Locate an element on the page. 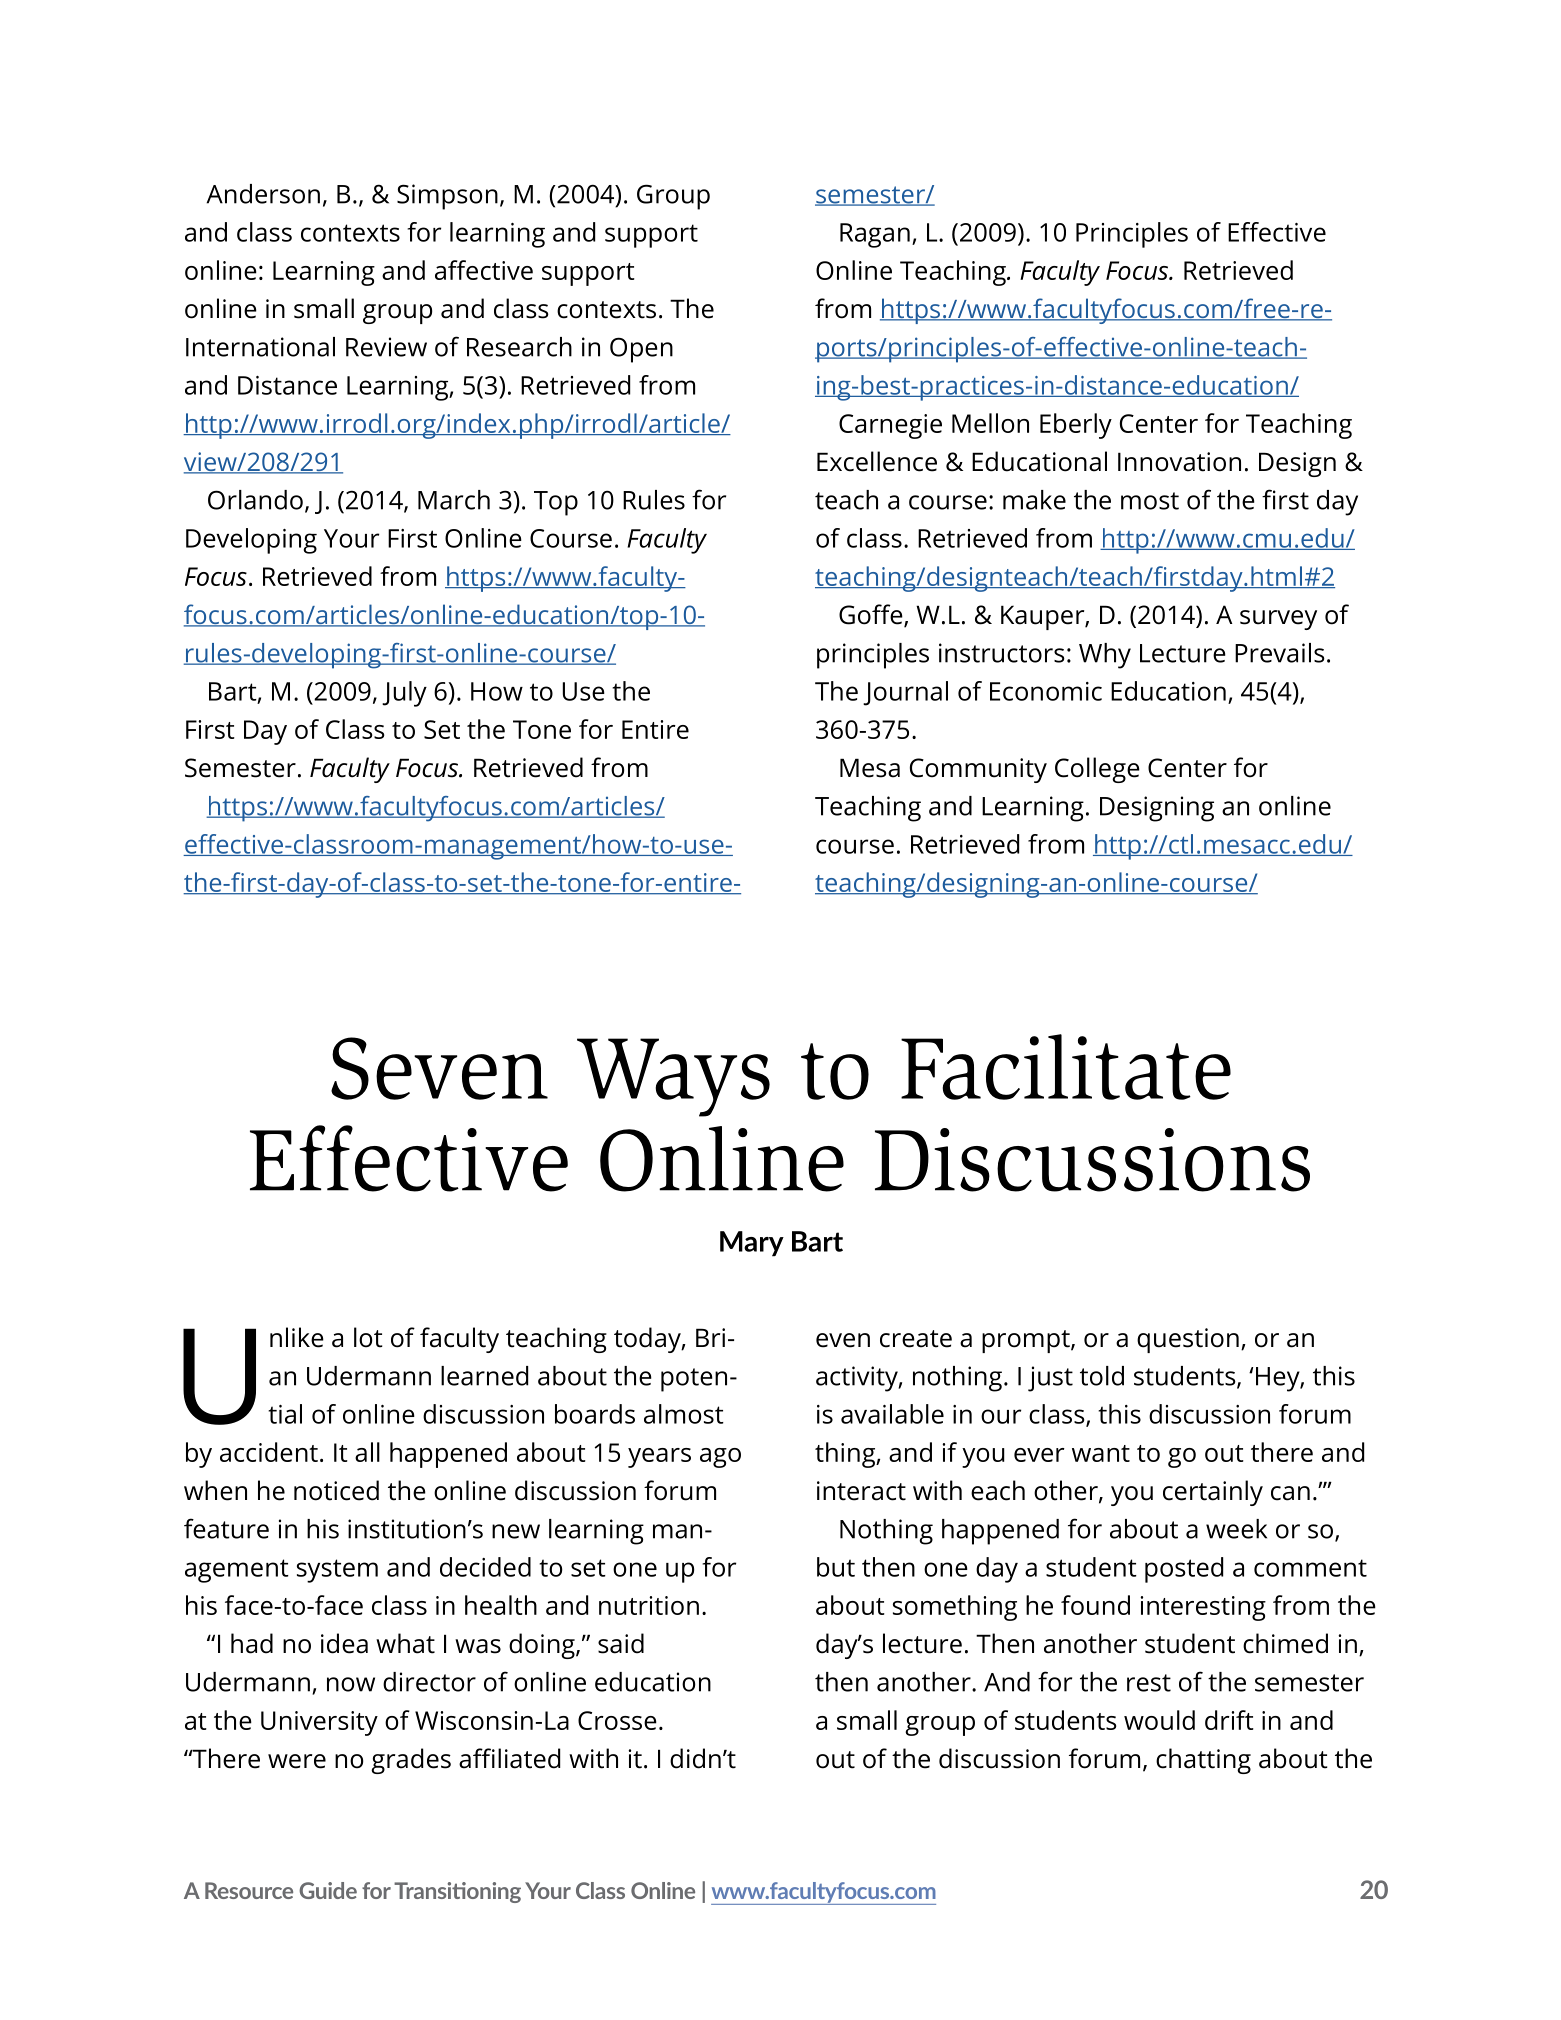 The width and height of the image is (1561, 2020). Crosse is located at coordinates (617, 1720).
